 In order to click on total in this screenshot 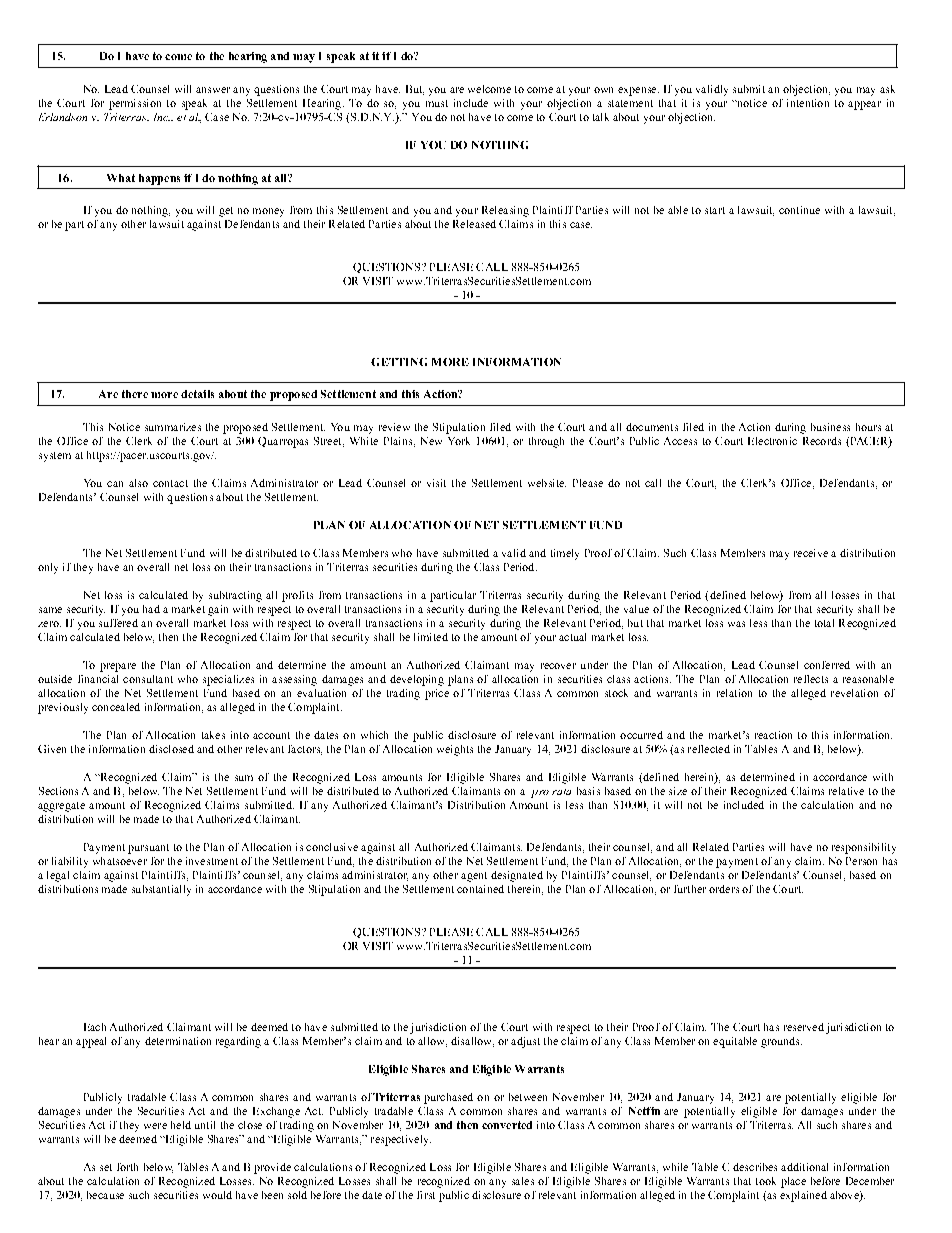, I will do `click(824, 623)`.
